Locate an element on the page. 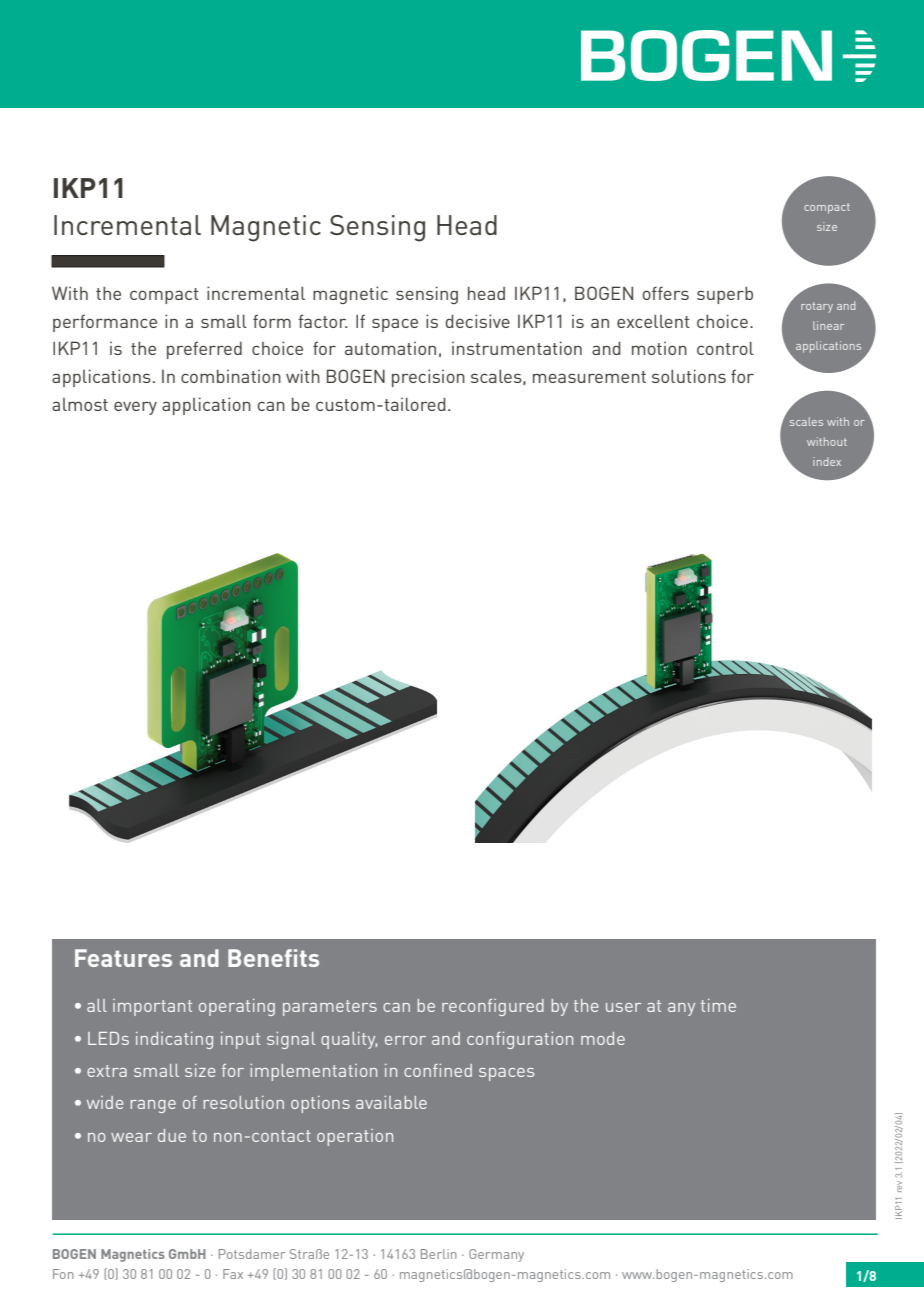 This page has height=1308, width=924. precision is located at coordinates (428, 378).
